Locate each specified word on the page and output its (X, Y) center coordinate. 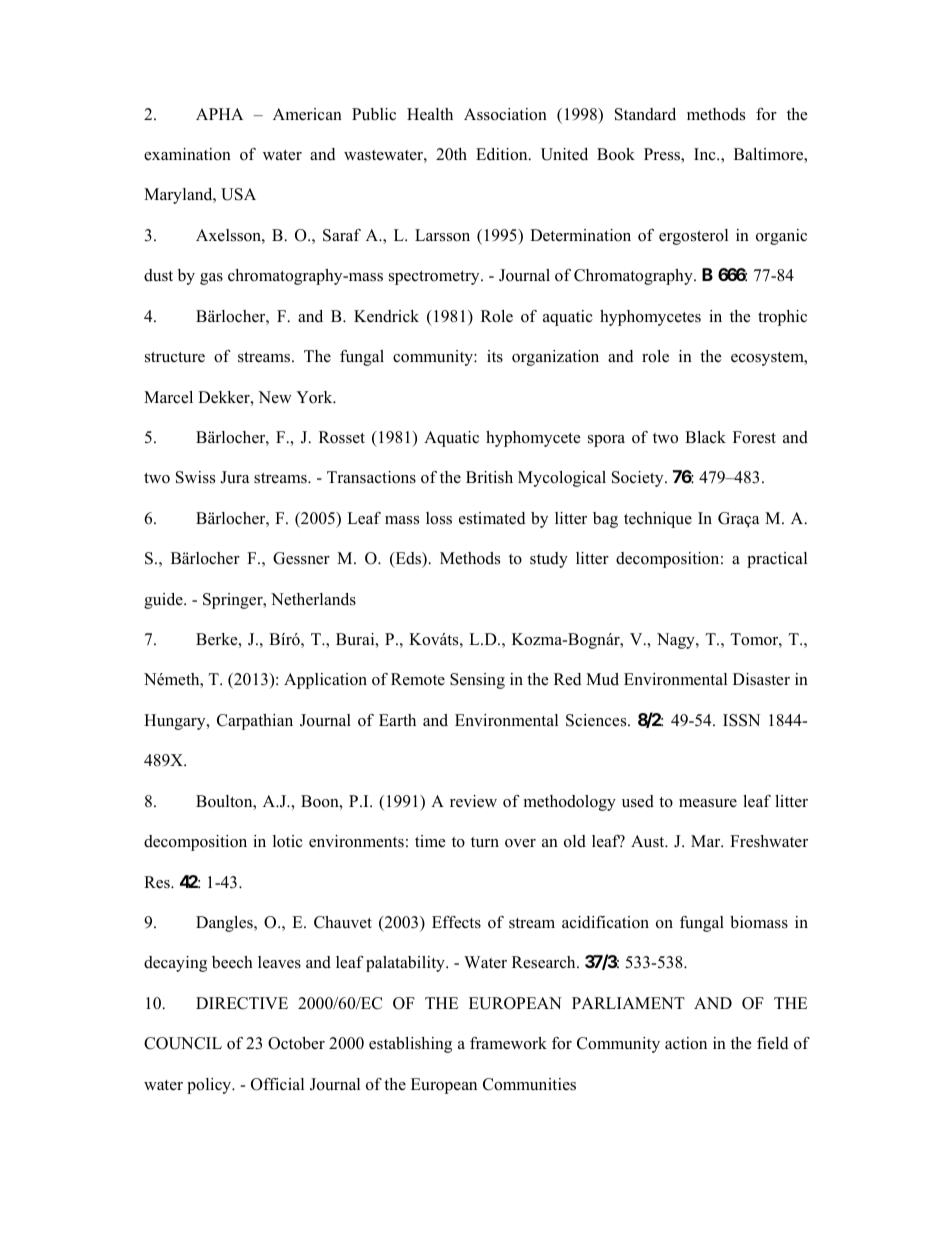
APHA (219, 114)
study (549, 560)
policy (210, 1086)
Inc (706, 154)
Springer (234, 601)
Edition (503, 154)
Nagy (677, 641)
